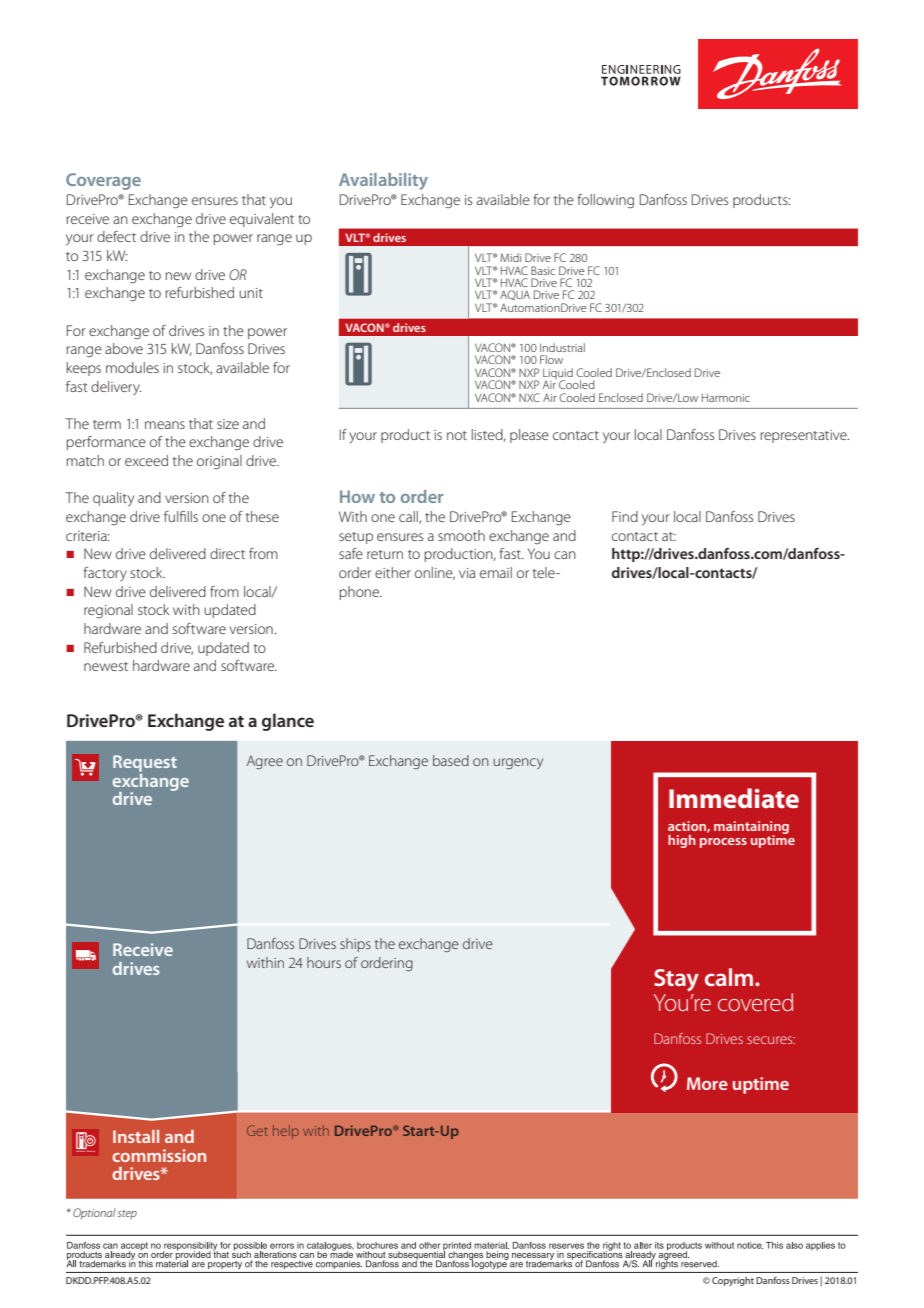 This image has width=924, height=1308. I want to click on Availability, so click(383, 181).
